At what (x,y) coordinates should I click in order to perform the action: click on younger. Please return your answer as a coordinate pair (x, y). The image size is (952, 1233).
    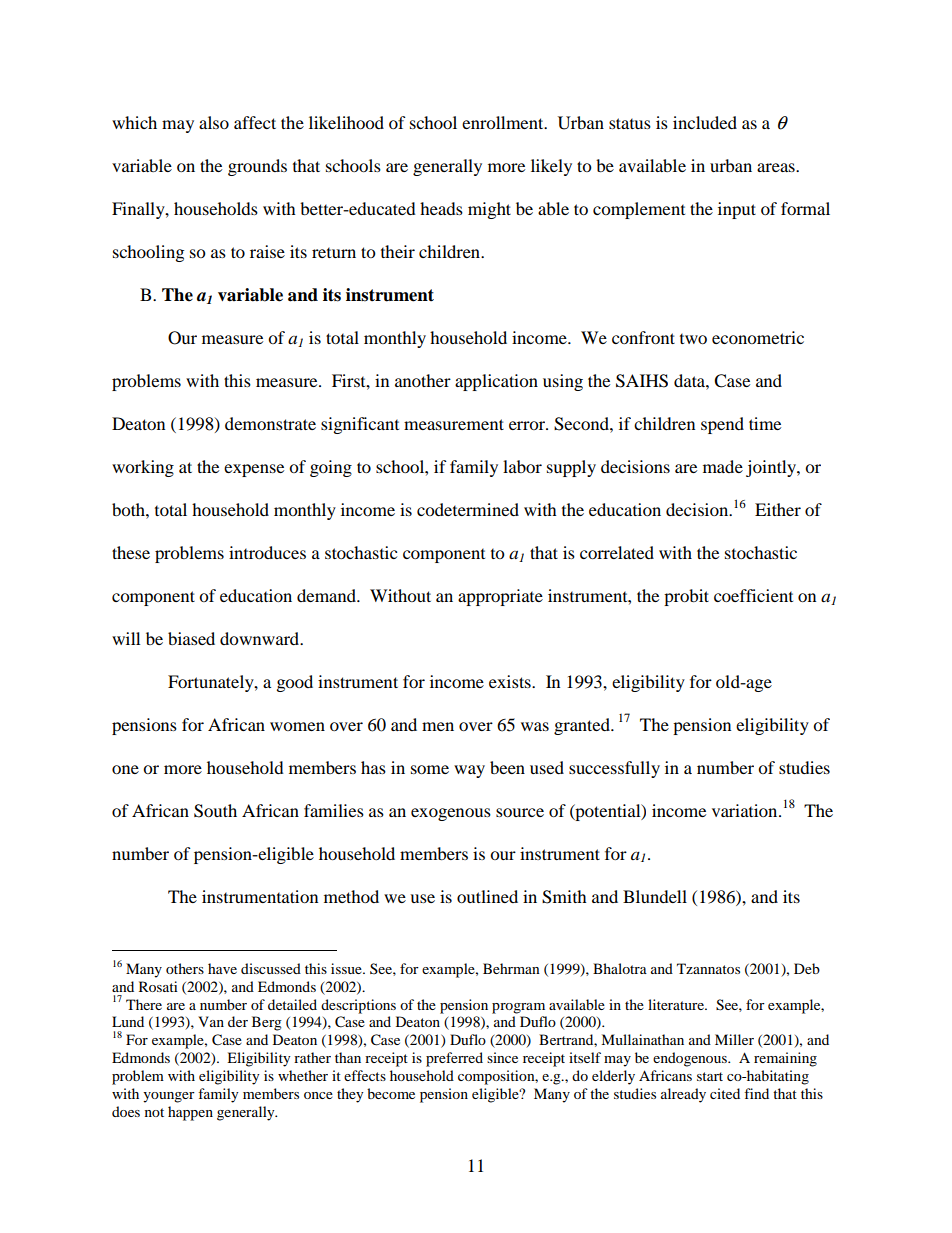
    Looking at the image, I should click on (169, 1097).
